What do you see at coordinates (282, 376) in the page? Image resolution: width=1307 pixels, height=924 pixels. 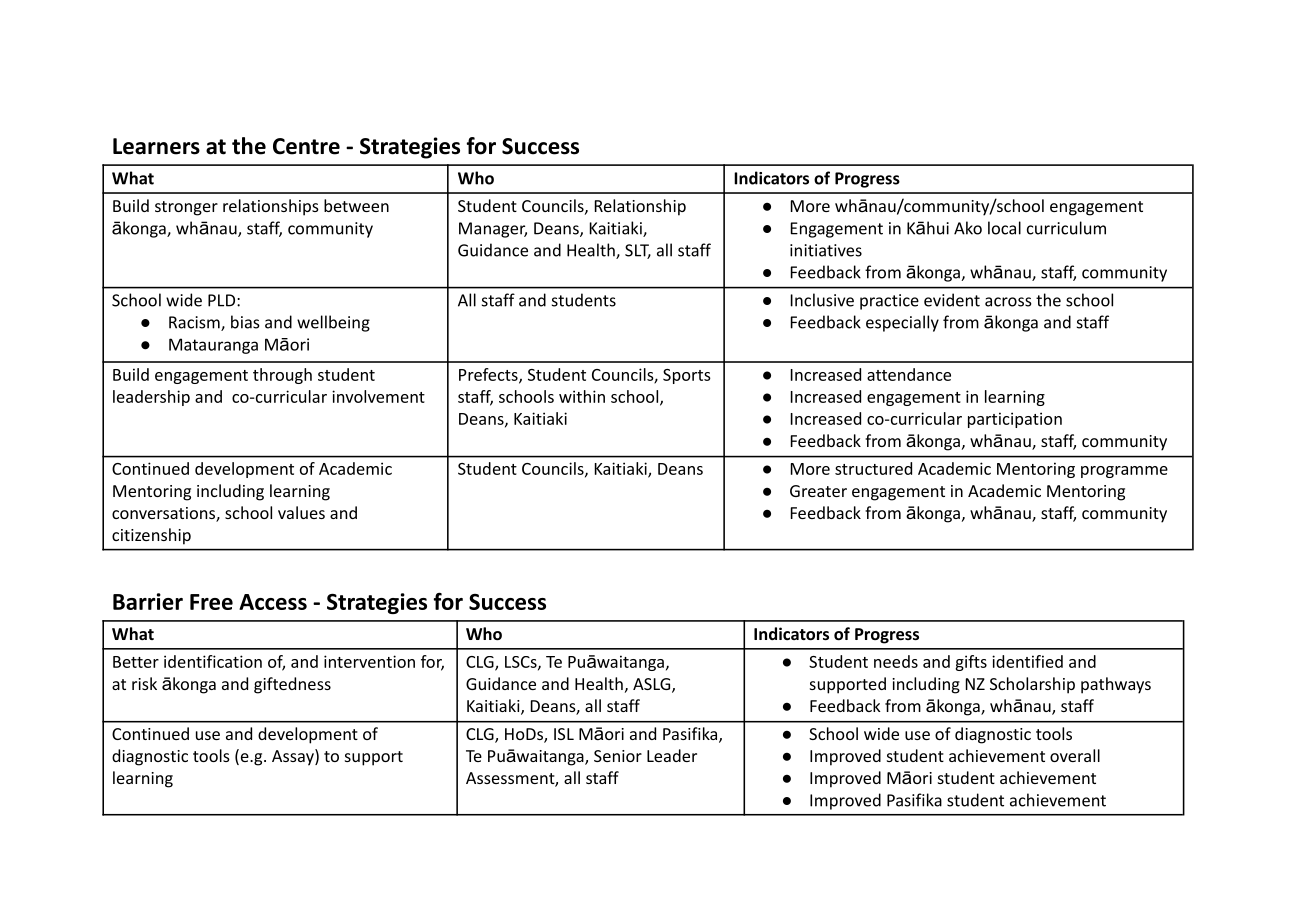 I see `through` at bounding box center [282, 376].
